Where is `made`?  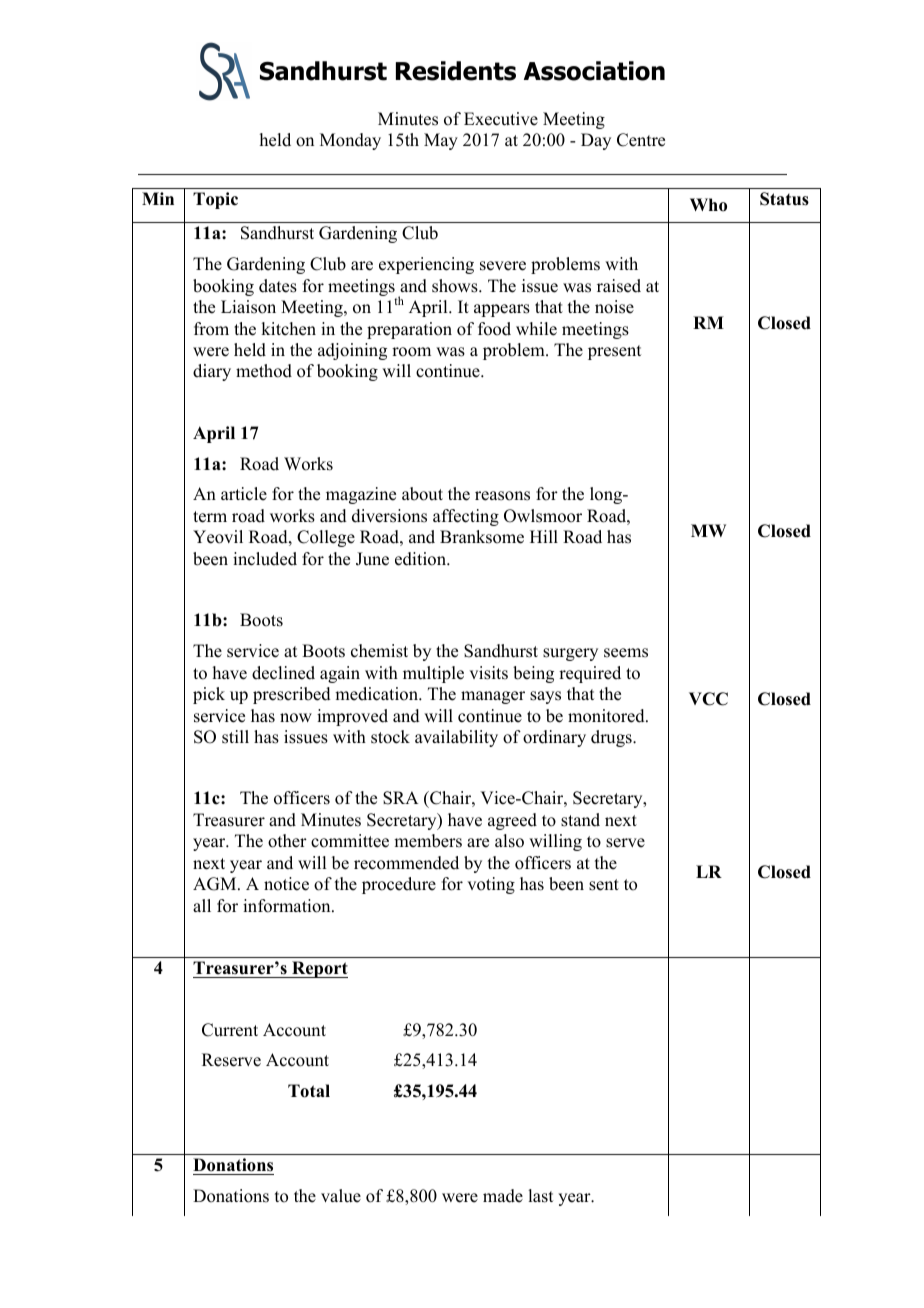
made is located at coordinates (503, 1196).
